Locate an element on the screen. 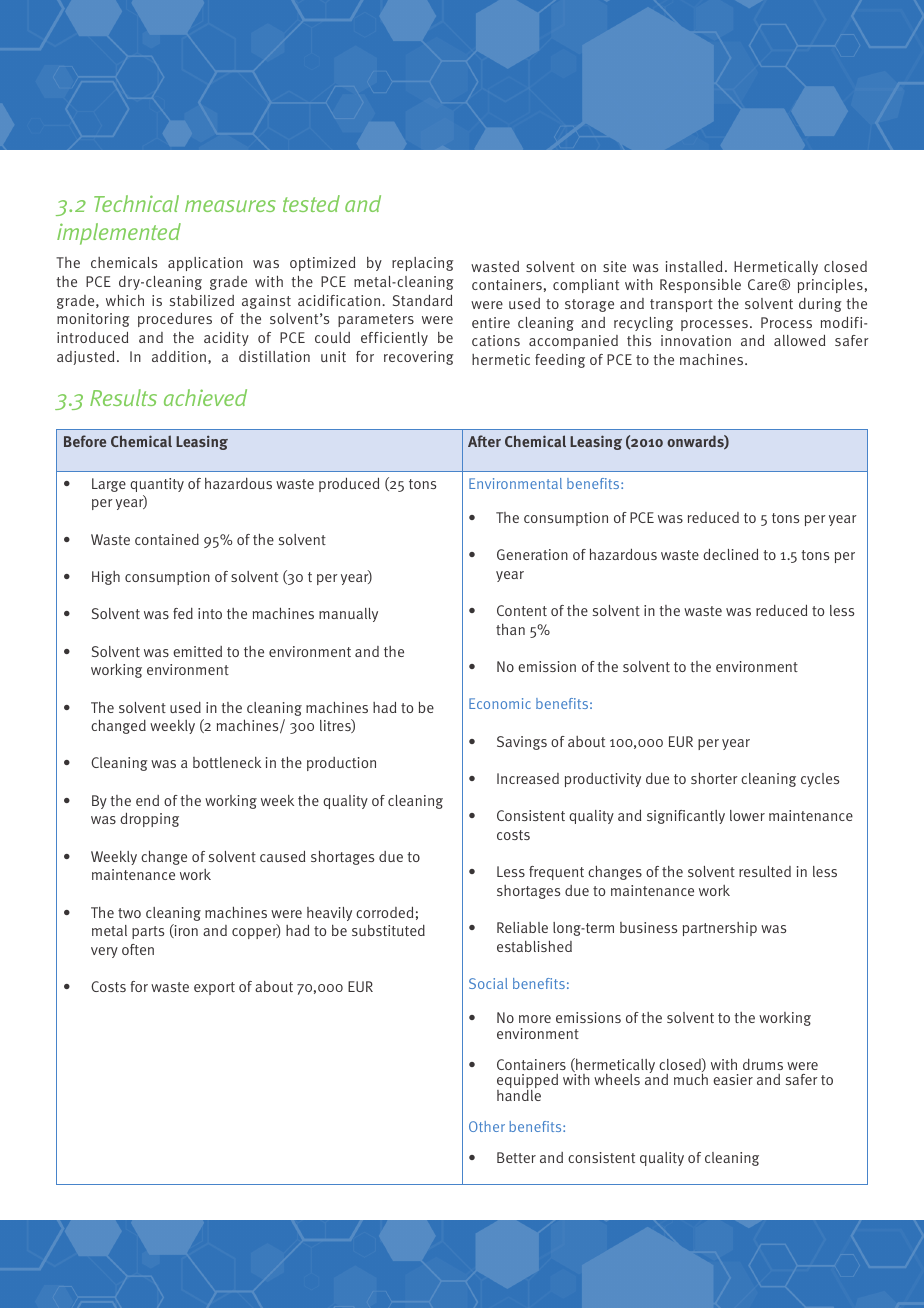  quantity is located at coordinates (157, 485).
